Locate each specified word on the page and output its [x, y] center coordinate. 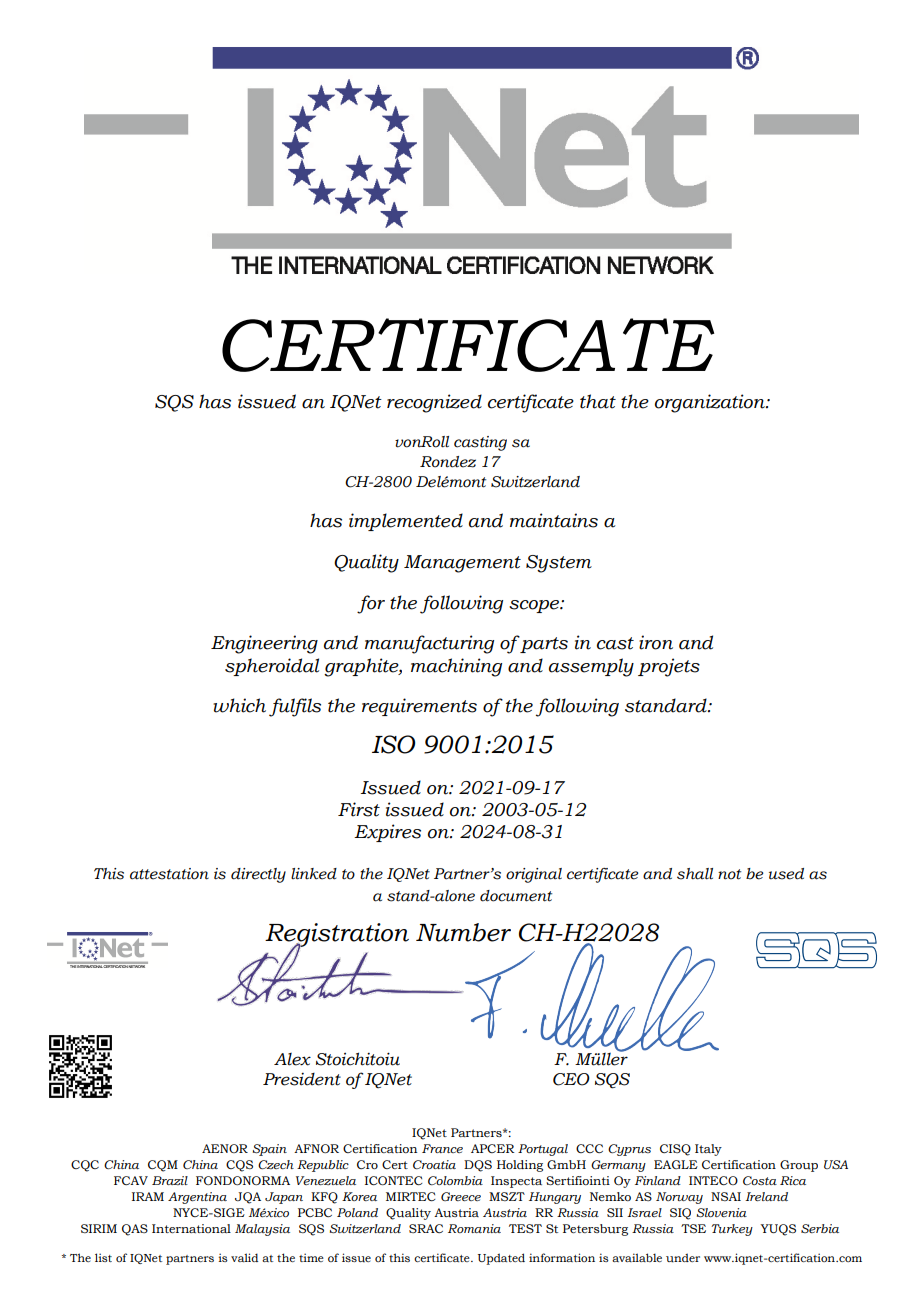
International [191, 1228]
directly [258, 875]
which [239, 705]
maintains [554, 520]
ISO [393, 744]
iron [656, 642]
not [729, 874]
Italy [708, 1150]
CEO [571, 1079]
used [786, 874]
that [598, 401]
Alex [292, 1059]
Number [463, 932]
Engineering [264, 644]
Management [462, 564]
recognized [434, 403]
